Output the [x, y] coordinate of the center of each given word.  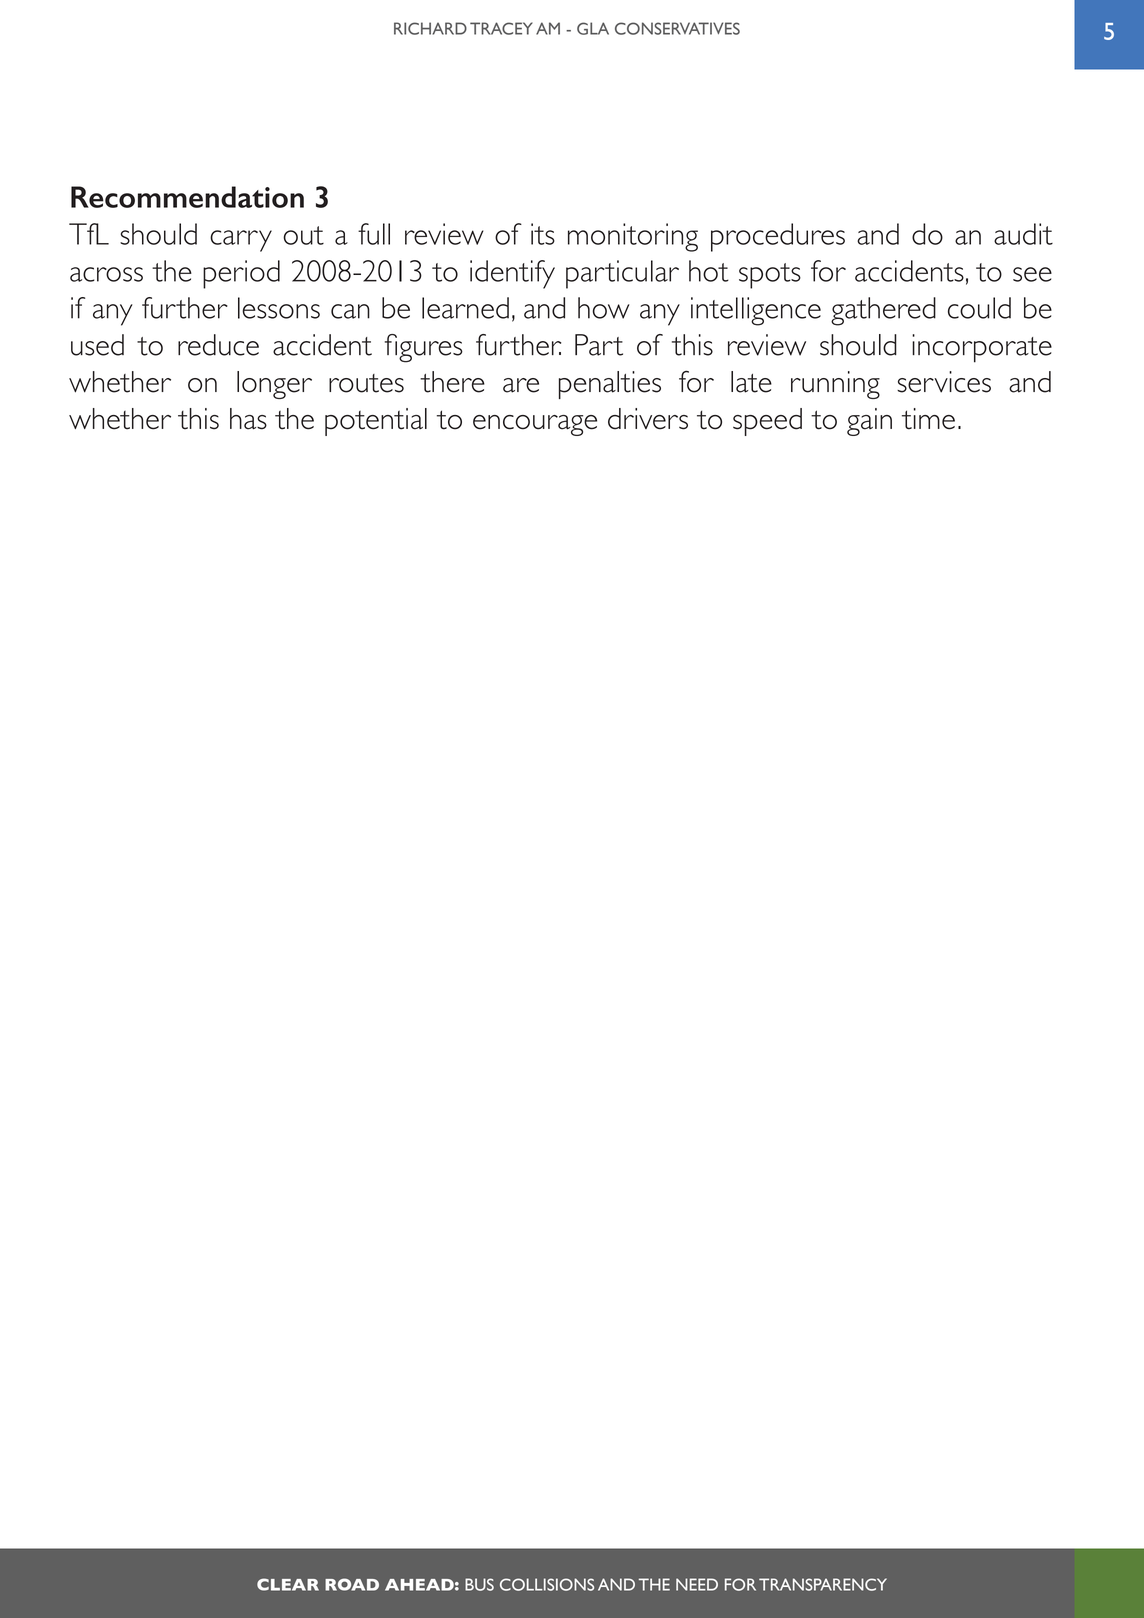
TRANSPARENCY [823, 1584]
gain [869, 422]
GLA [593, 28]
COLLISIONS [547, 1584]
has [248, 419]
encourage [535, 425]
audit [1023, 234]
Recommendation [187, 197]
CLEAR [288, 1584]
